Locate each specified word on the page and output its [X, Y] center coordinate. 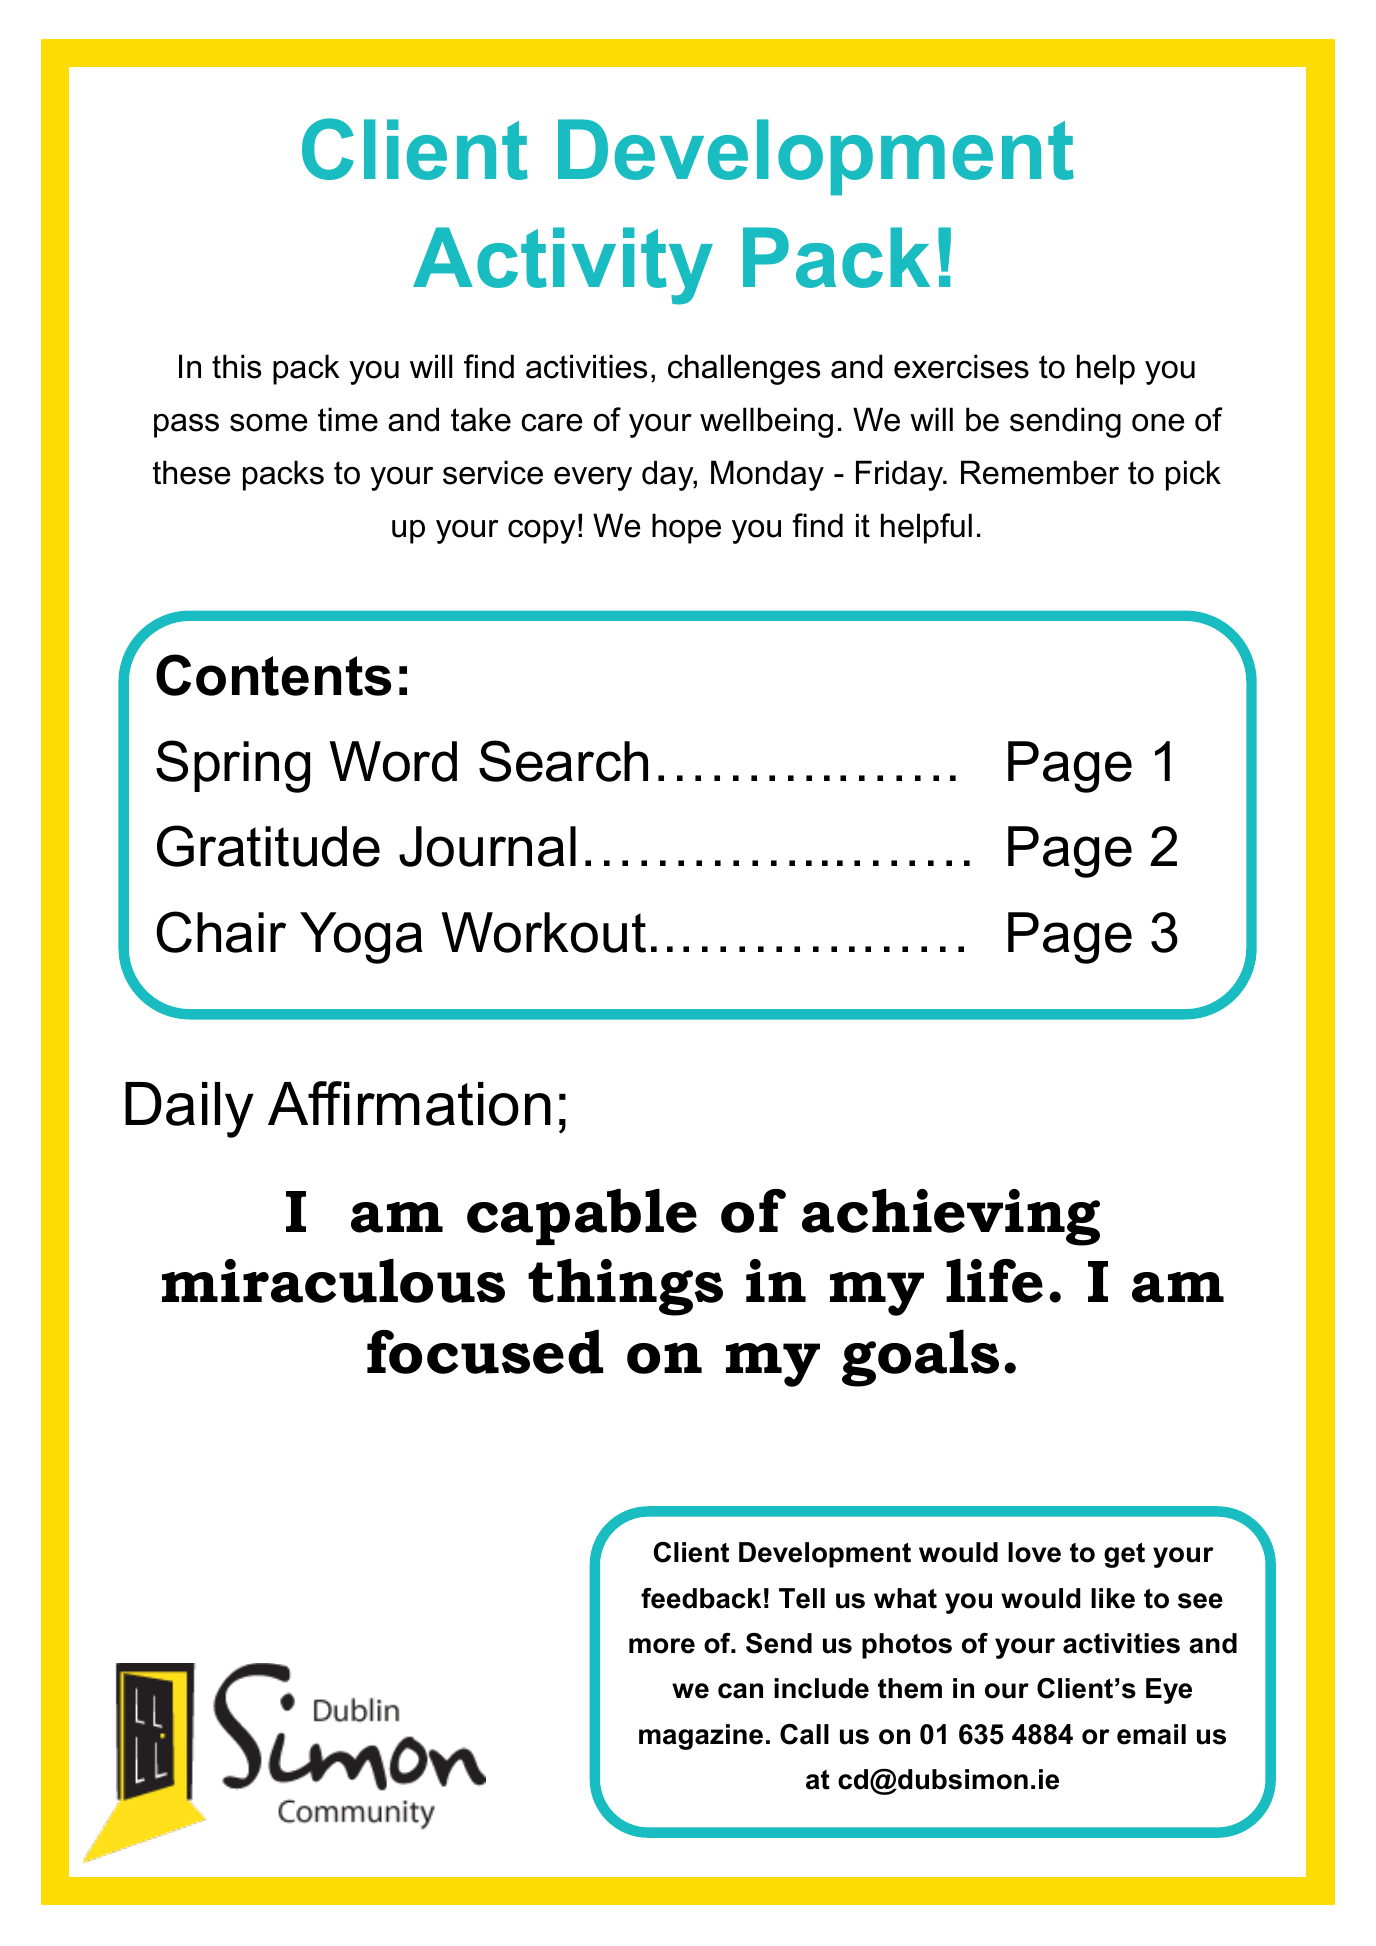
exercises [961, 366]
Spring [233, 766]
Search [563, 761]
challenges [744, 369]
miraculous [333, 1281]
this [236, 366]
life [994, 1281]
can [740, 1691]
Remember [1040, 472]
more [662, 1646]
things [625, 1287]
